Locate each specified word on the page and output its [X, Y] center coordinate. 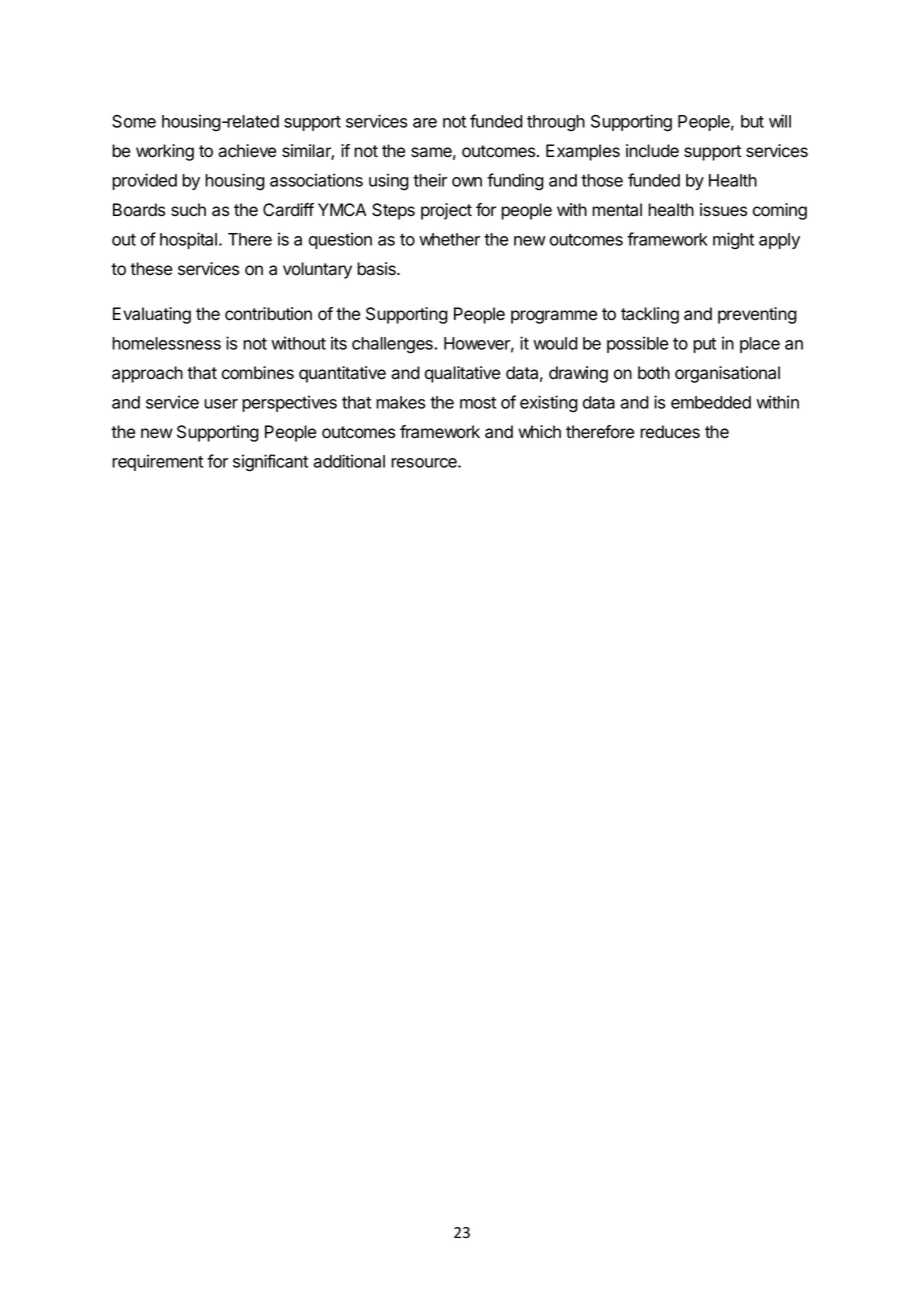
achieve [247, 151]
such [188, 210]
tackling [650, 315]
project [446, 211]
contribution [268, 314]
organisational [727, 374]
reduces [670, 432]
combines [258, 373]
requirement [157, 462]
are [425, 123]
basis [377, 269]
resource [425, 463]
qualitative [462, 374]
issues [723, 210]
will [780, 121]
